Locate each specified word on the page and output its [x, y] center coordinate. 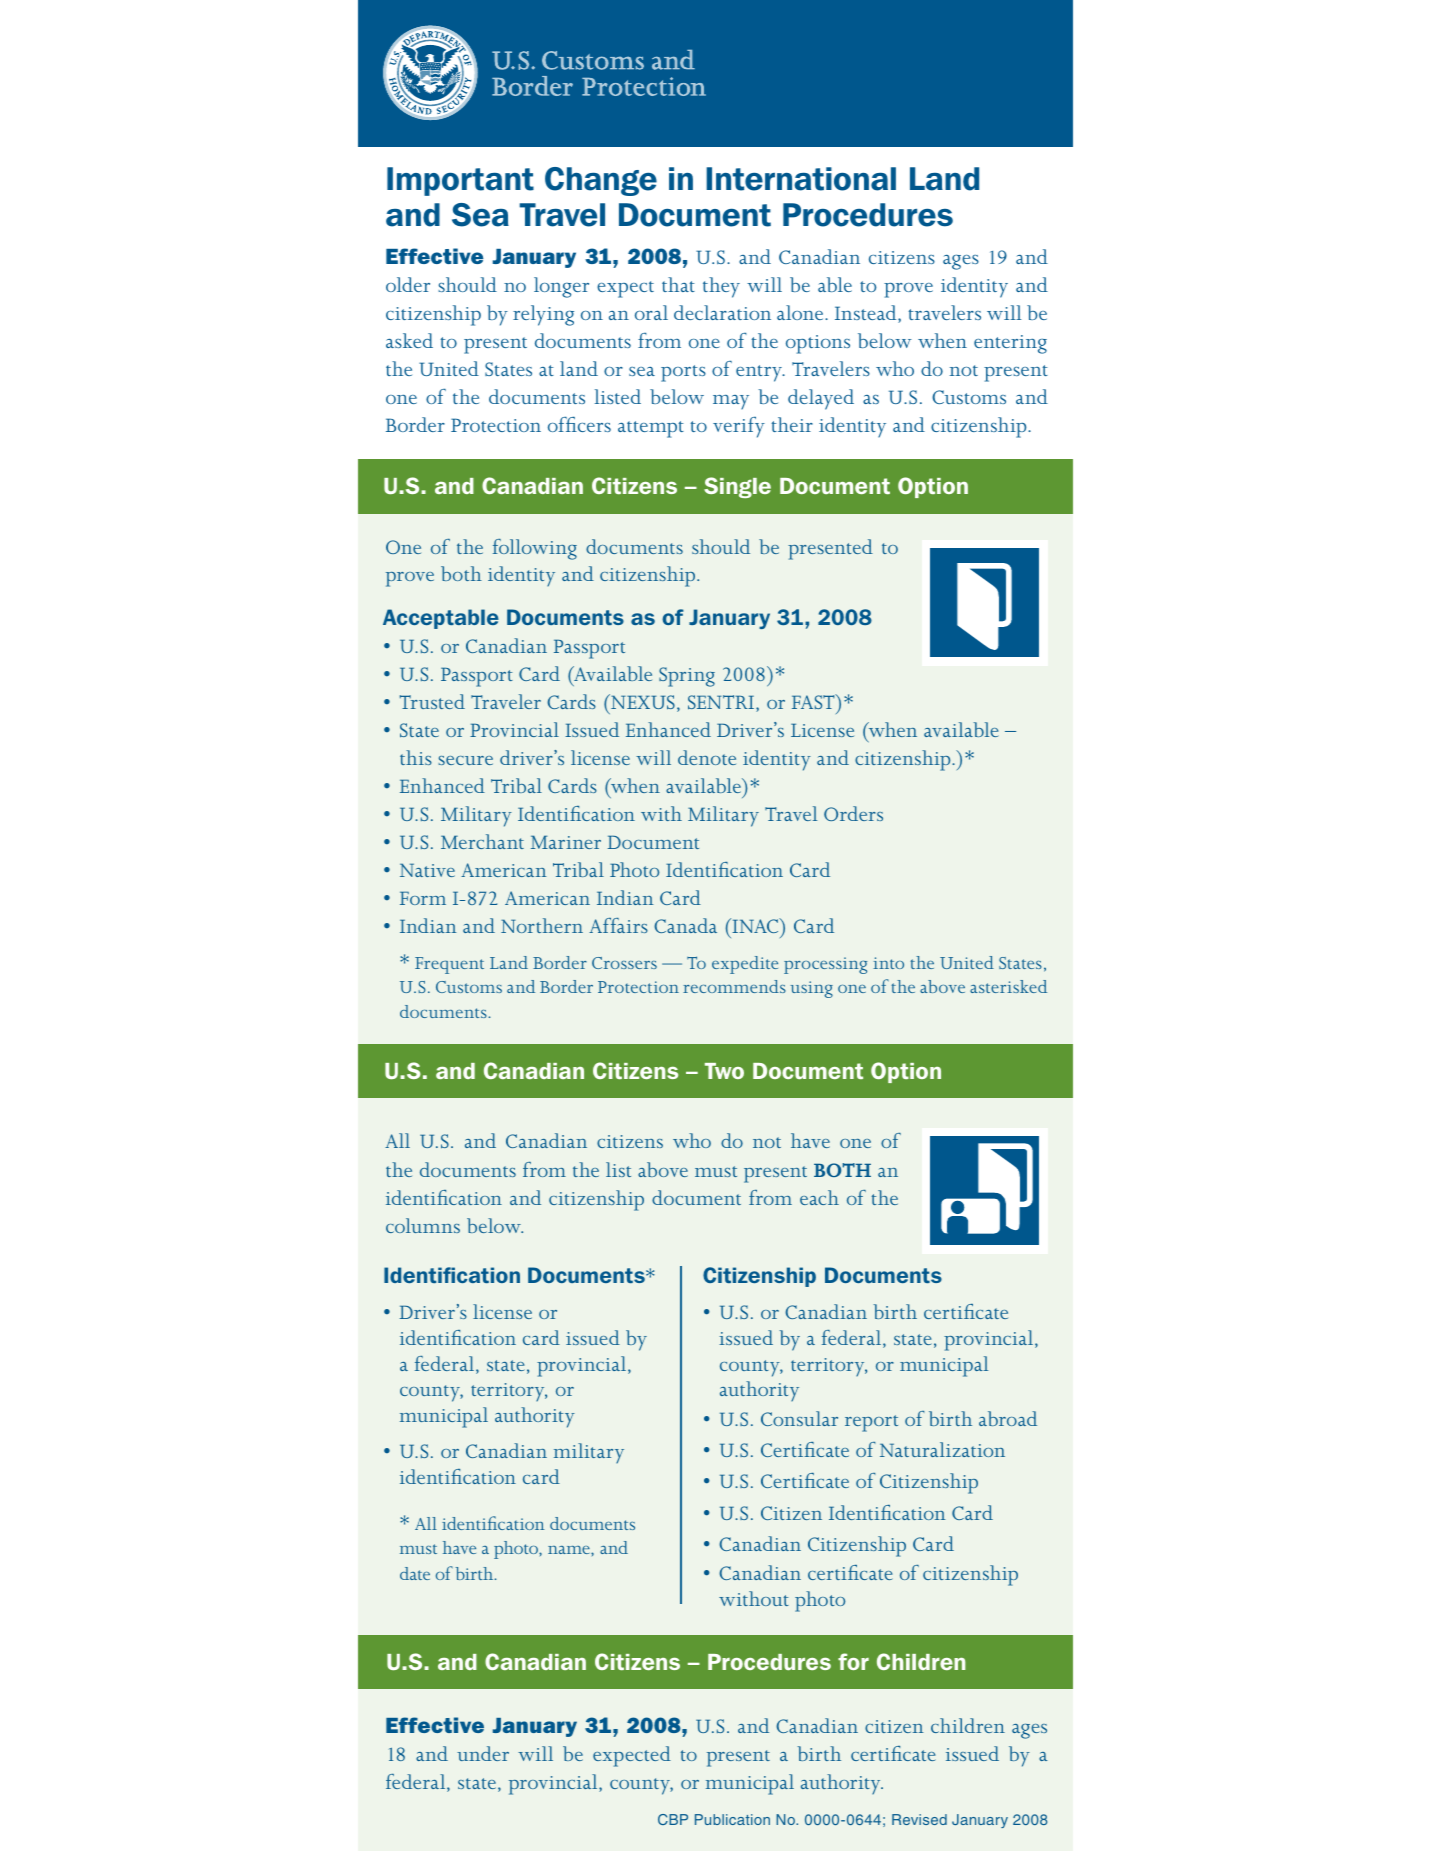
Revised [919, 1819]
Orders [853, 813]
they [721, 287]
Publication [732, 1819]
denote [707, 757]
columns [423, 1225]
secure [466, 760]
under [483, 1753]
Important [460, 181]
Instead [867, 314]
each [819, 1197]
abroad [1008, 1418]
